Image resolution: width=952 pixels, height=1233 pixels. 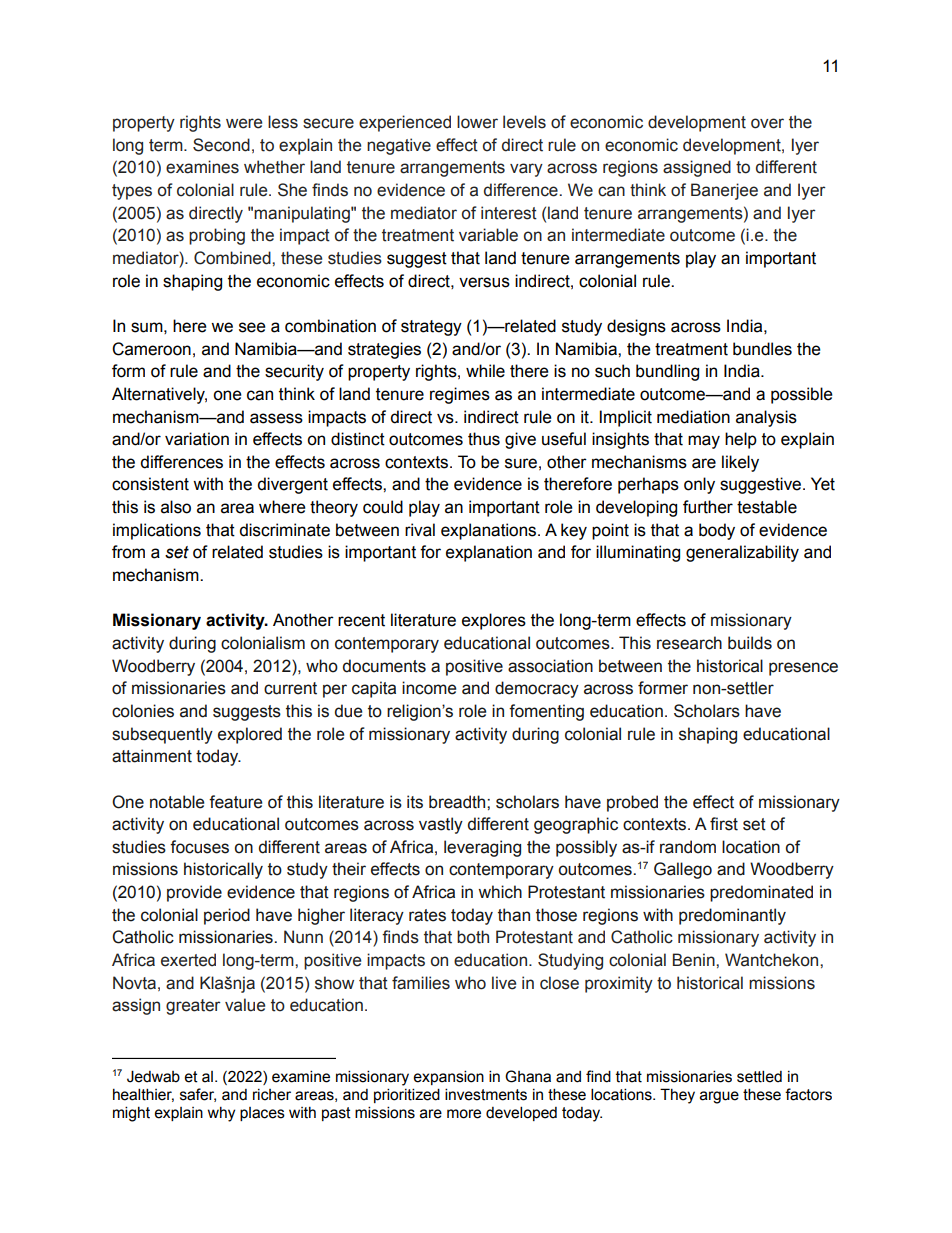 What do you see at coordinates (717, 531) in the screenshot?
I see `body` at bounding box center [717, 531].
